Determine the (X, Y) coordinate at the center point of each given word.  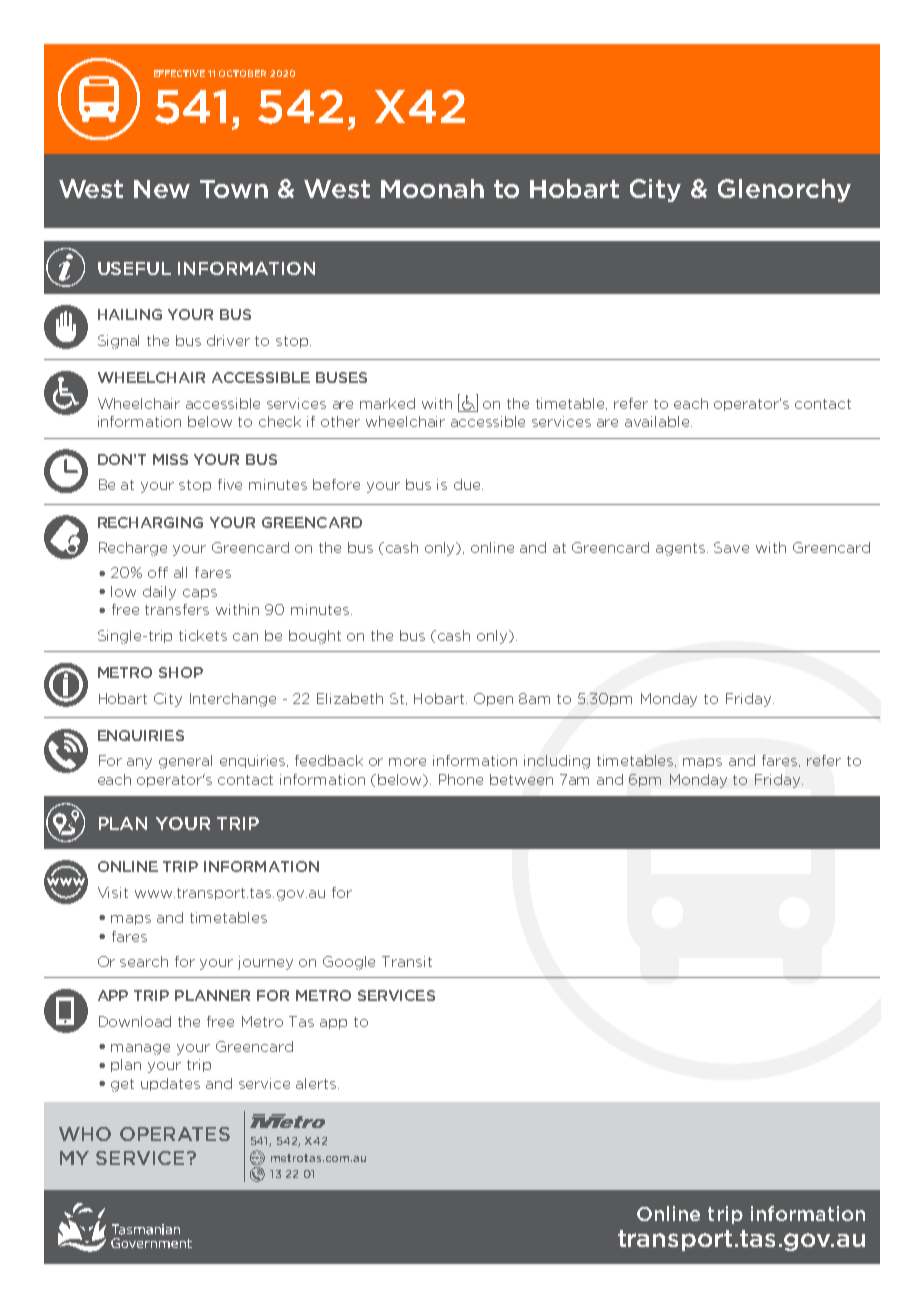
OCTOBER (242, 73)
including (557, 762)
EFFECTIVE (179, 73)
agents (682, 549)
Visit (113, 892)
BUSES (341, 377)
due (468, 484)
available (658, 421)
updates (170, 1084)
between (521, 779)
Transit (407, 961)
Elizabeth (350, 698)
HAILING (130, 314)
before (336, 484)
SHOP (181, 672)
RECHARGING (150, 522)
